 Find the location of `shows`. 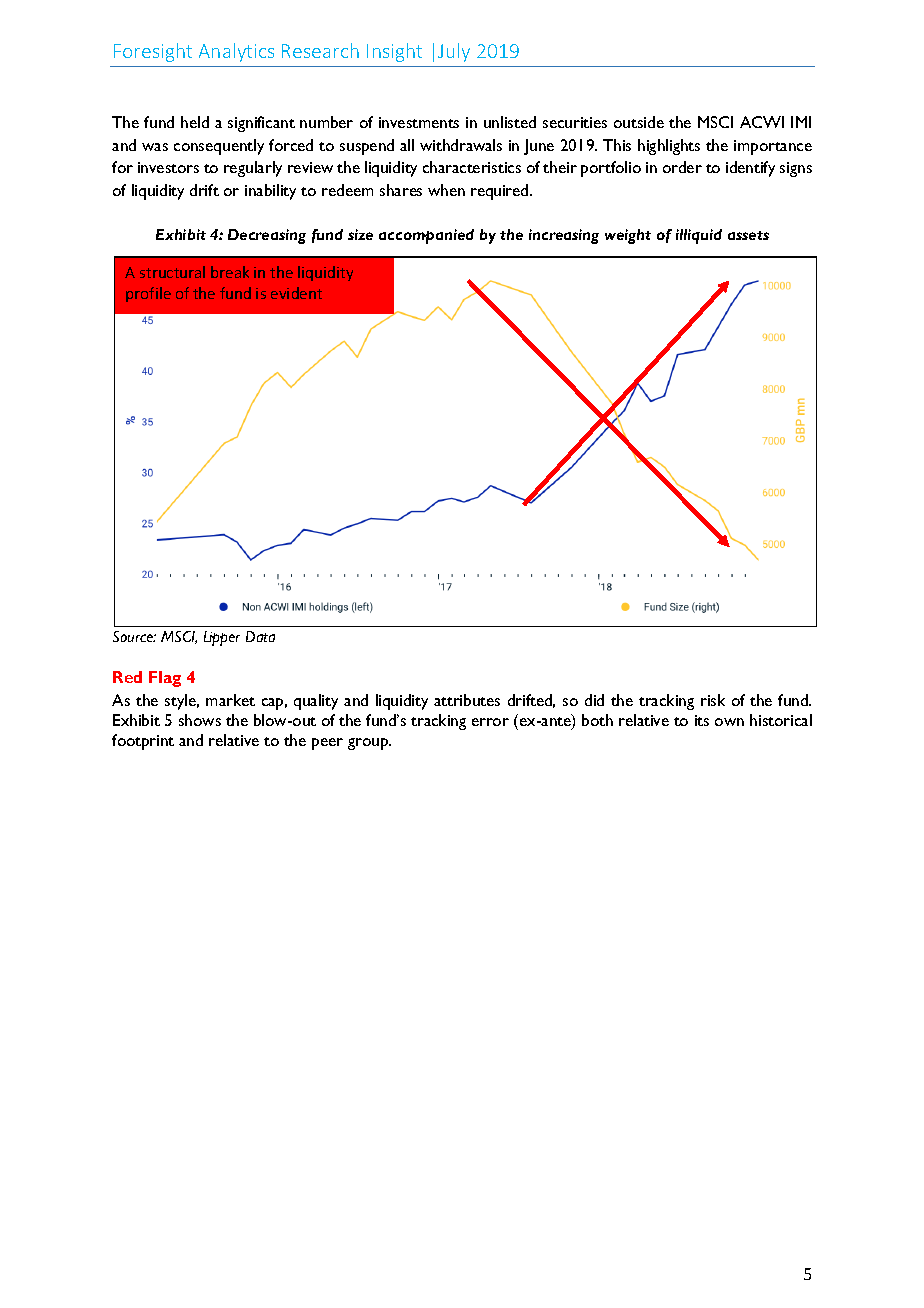

shows is located at coordinates (200, 720).
